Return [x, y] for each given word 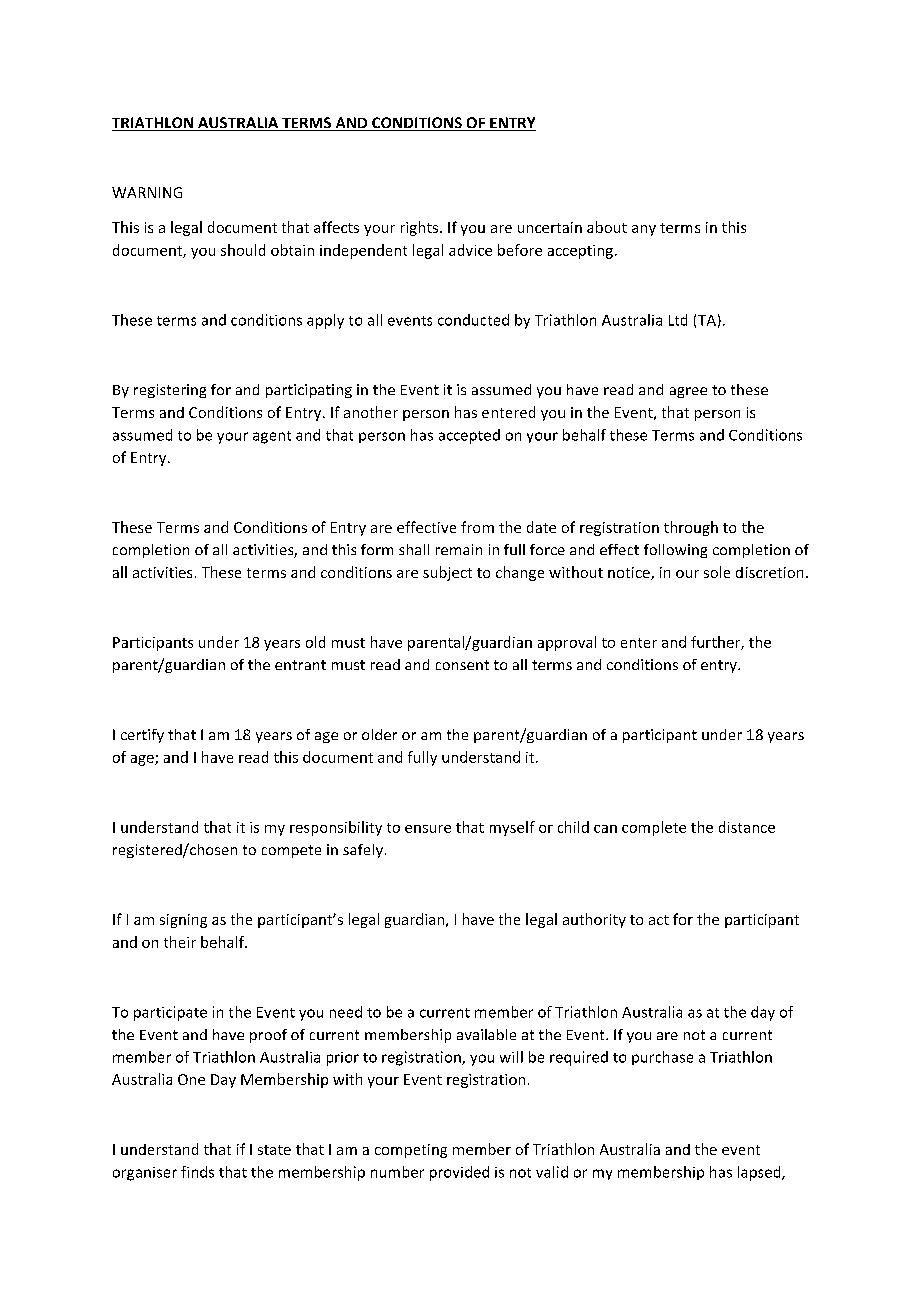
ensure [428, 829]
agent [272, 437]
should [243, 250]
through [691, 528]
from [477, 527]
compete [291, 851]
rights [421, 228]
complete [654, 828]
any [644, 230]
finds [197, 1172]
